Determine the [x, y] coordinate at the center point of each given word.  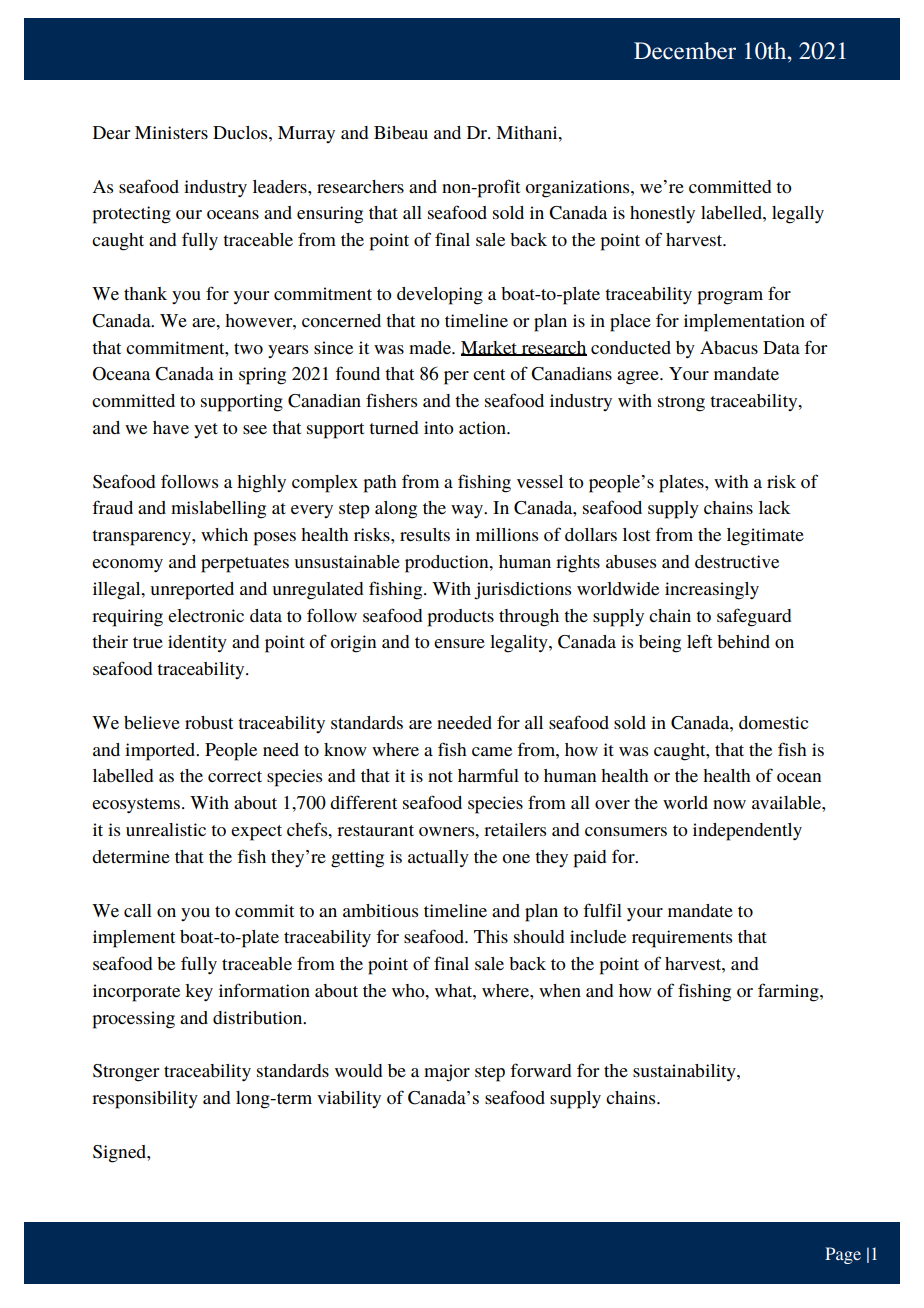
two [248, 348]
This [491, 936]
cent [489, 374]
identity [197, 643]
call [138, 910]
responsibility [145, 1100]
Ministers [171, 132]
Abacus [729, 347]
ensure [459, 643]
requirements [682, 939]
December [685, 51]
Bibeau [401, 132]
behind [743, 641]
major [447, 1073]
